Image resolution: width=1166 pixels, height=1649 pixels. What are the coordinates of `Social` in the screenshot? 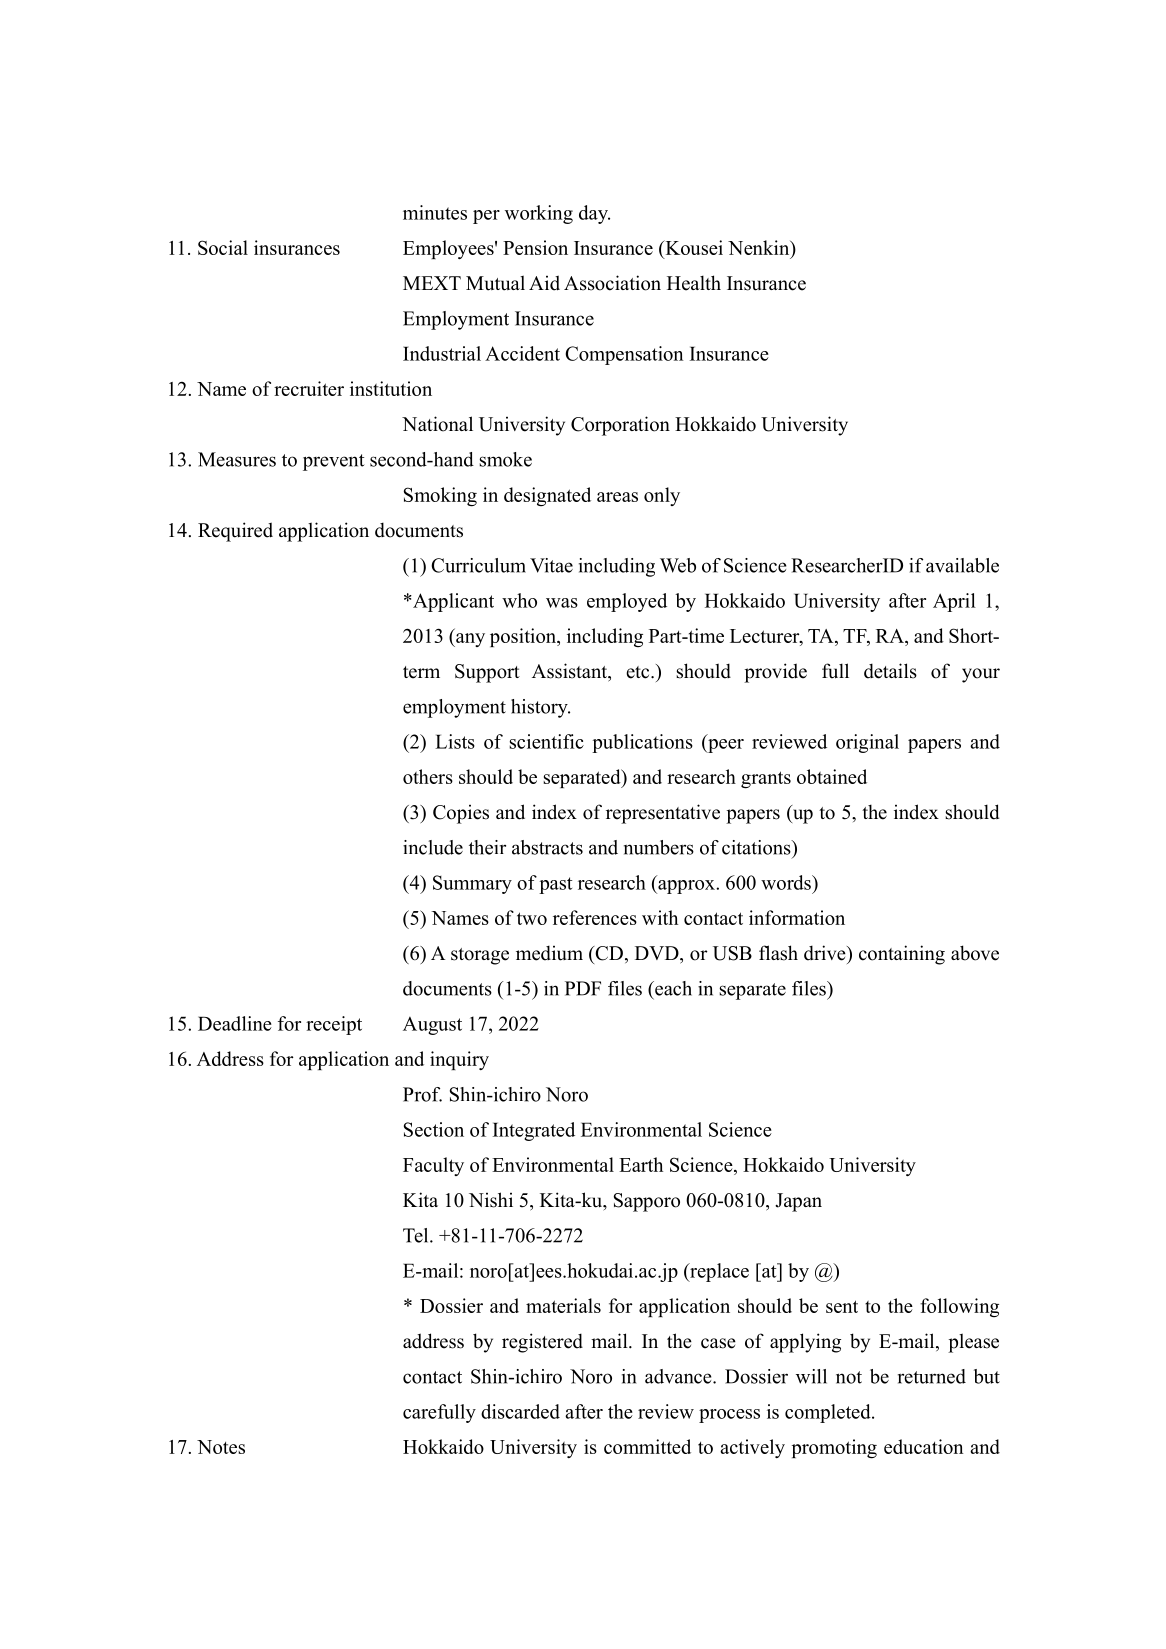 It's located at (223, 247).
